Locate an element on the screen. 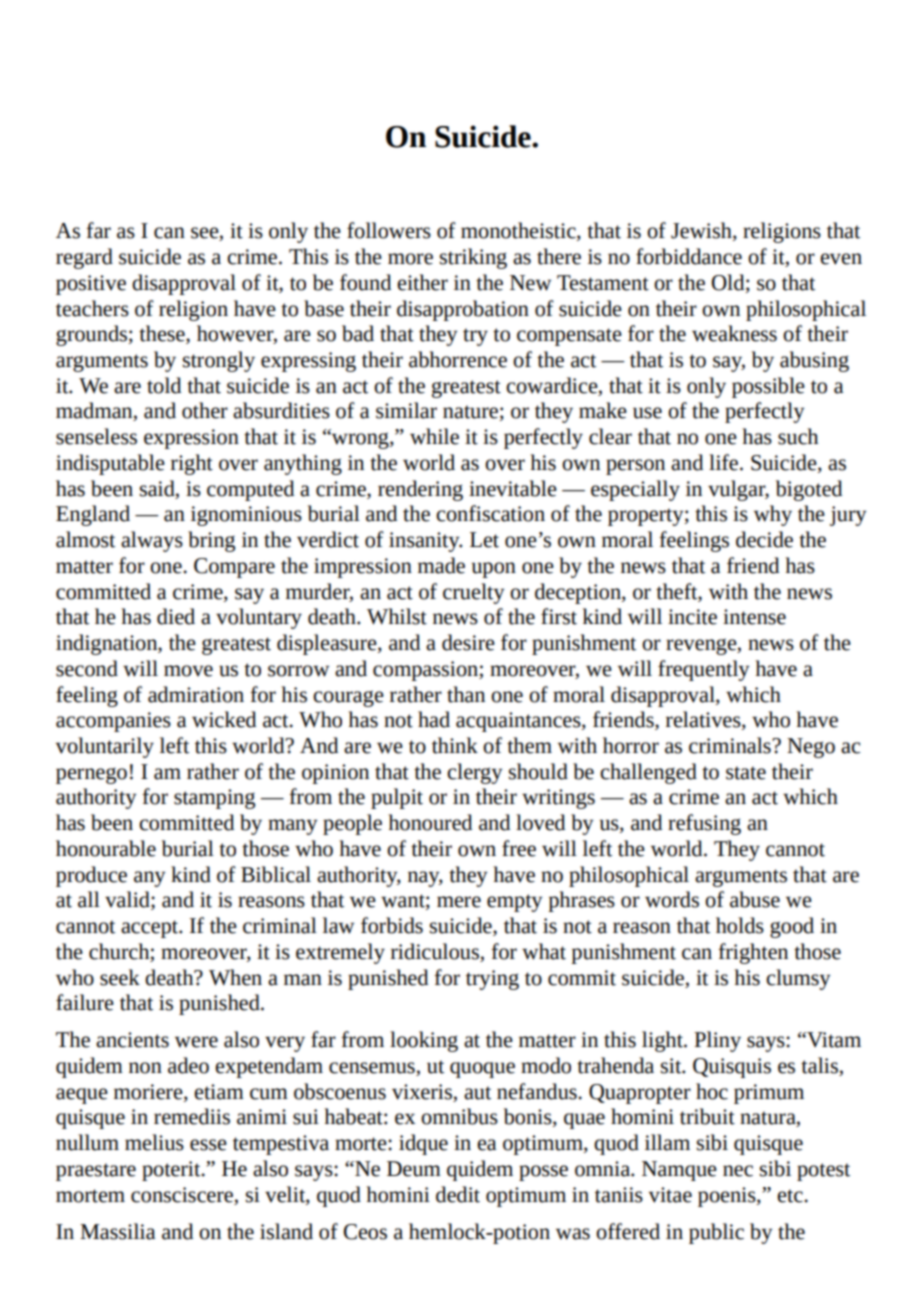  posse is located at coordinates (543, 1173).
